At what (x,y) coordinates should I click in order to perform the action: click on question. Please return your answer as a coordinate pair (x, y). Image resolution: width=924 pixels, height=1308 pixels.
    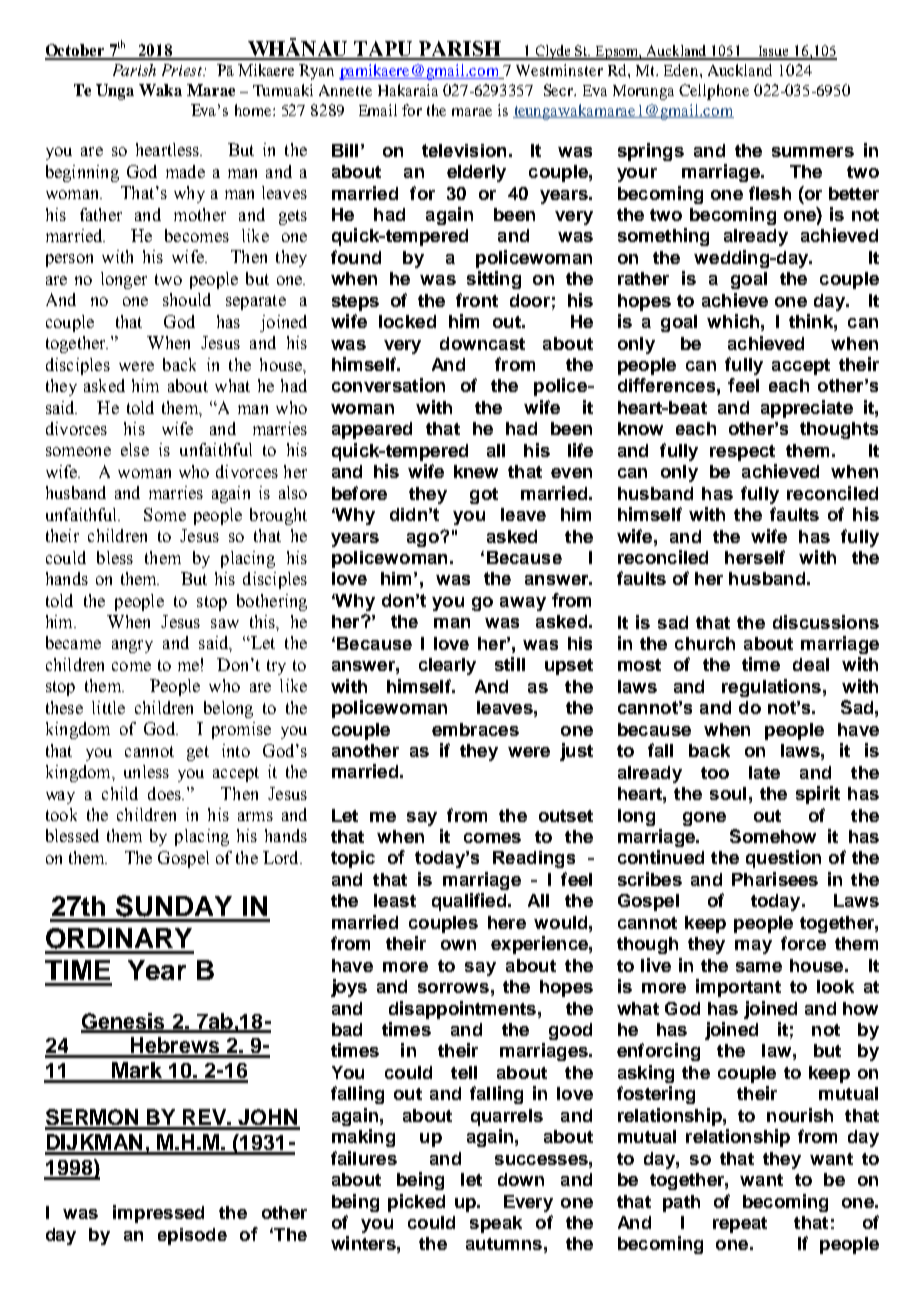
    Looking at the image, I should click on (783, 859).
